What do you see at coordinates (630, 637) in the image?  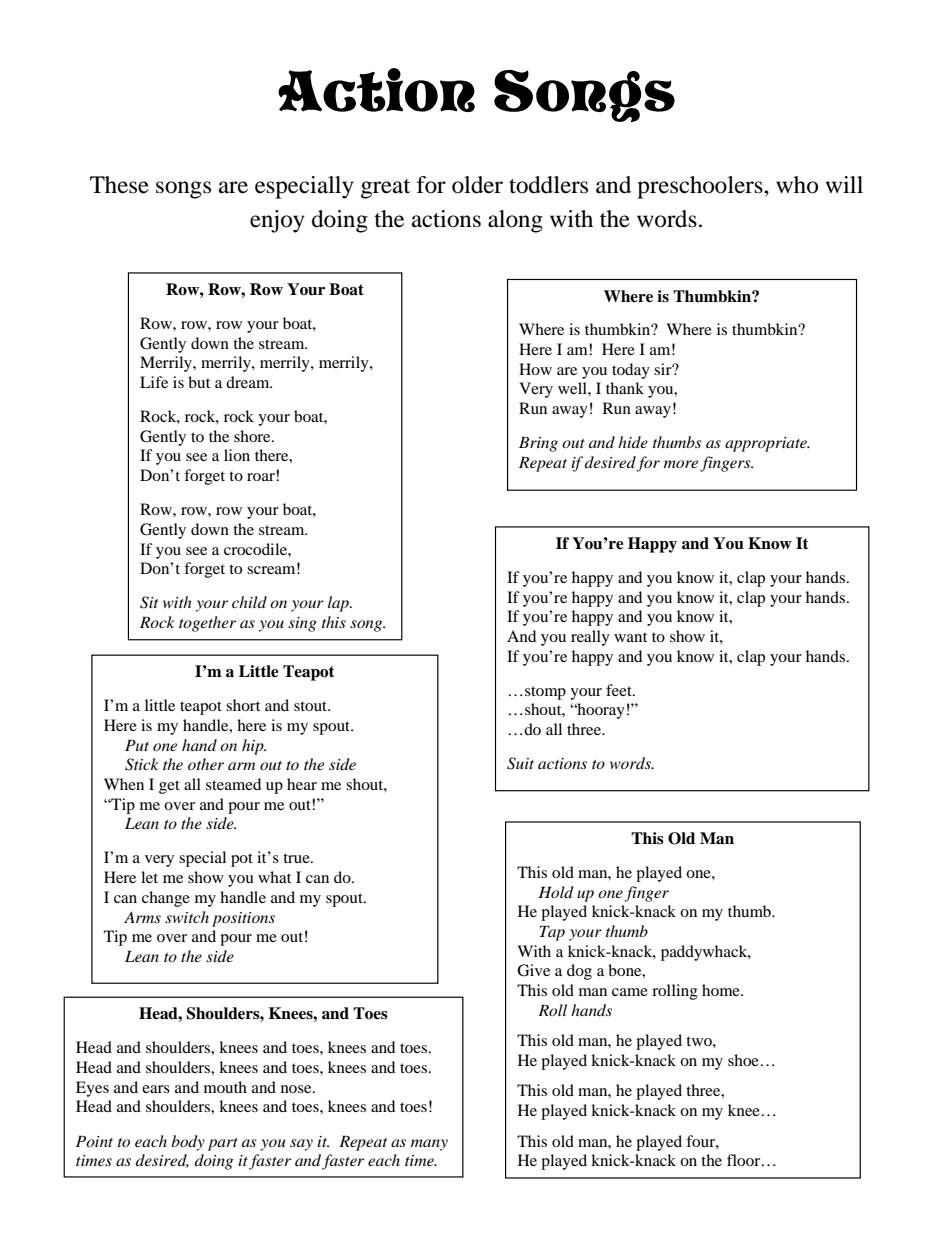 I see `want` at bounding box center [630, 637].
